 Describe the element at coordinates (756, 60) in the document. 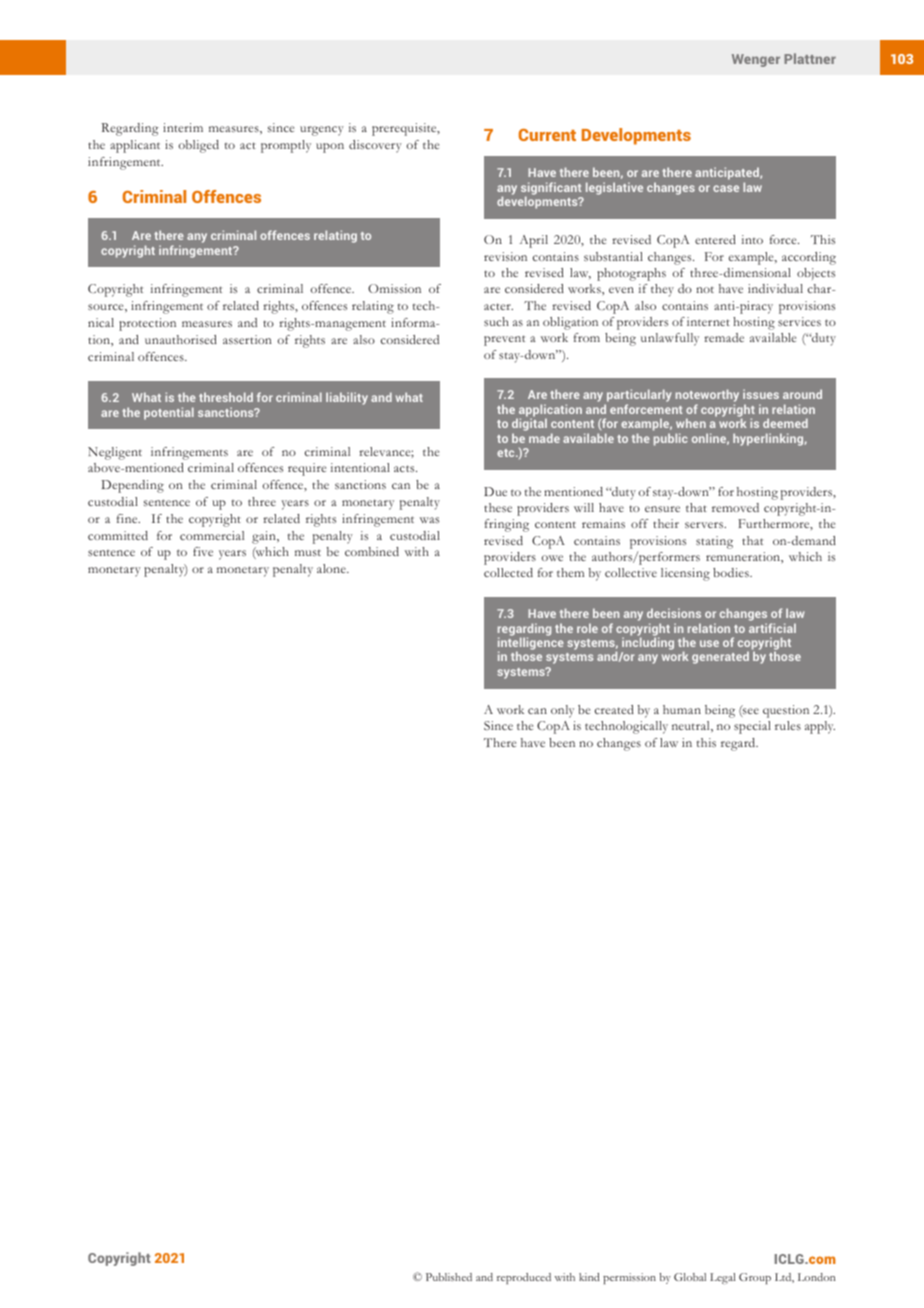

I see `Wenger` at that location.
